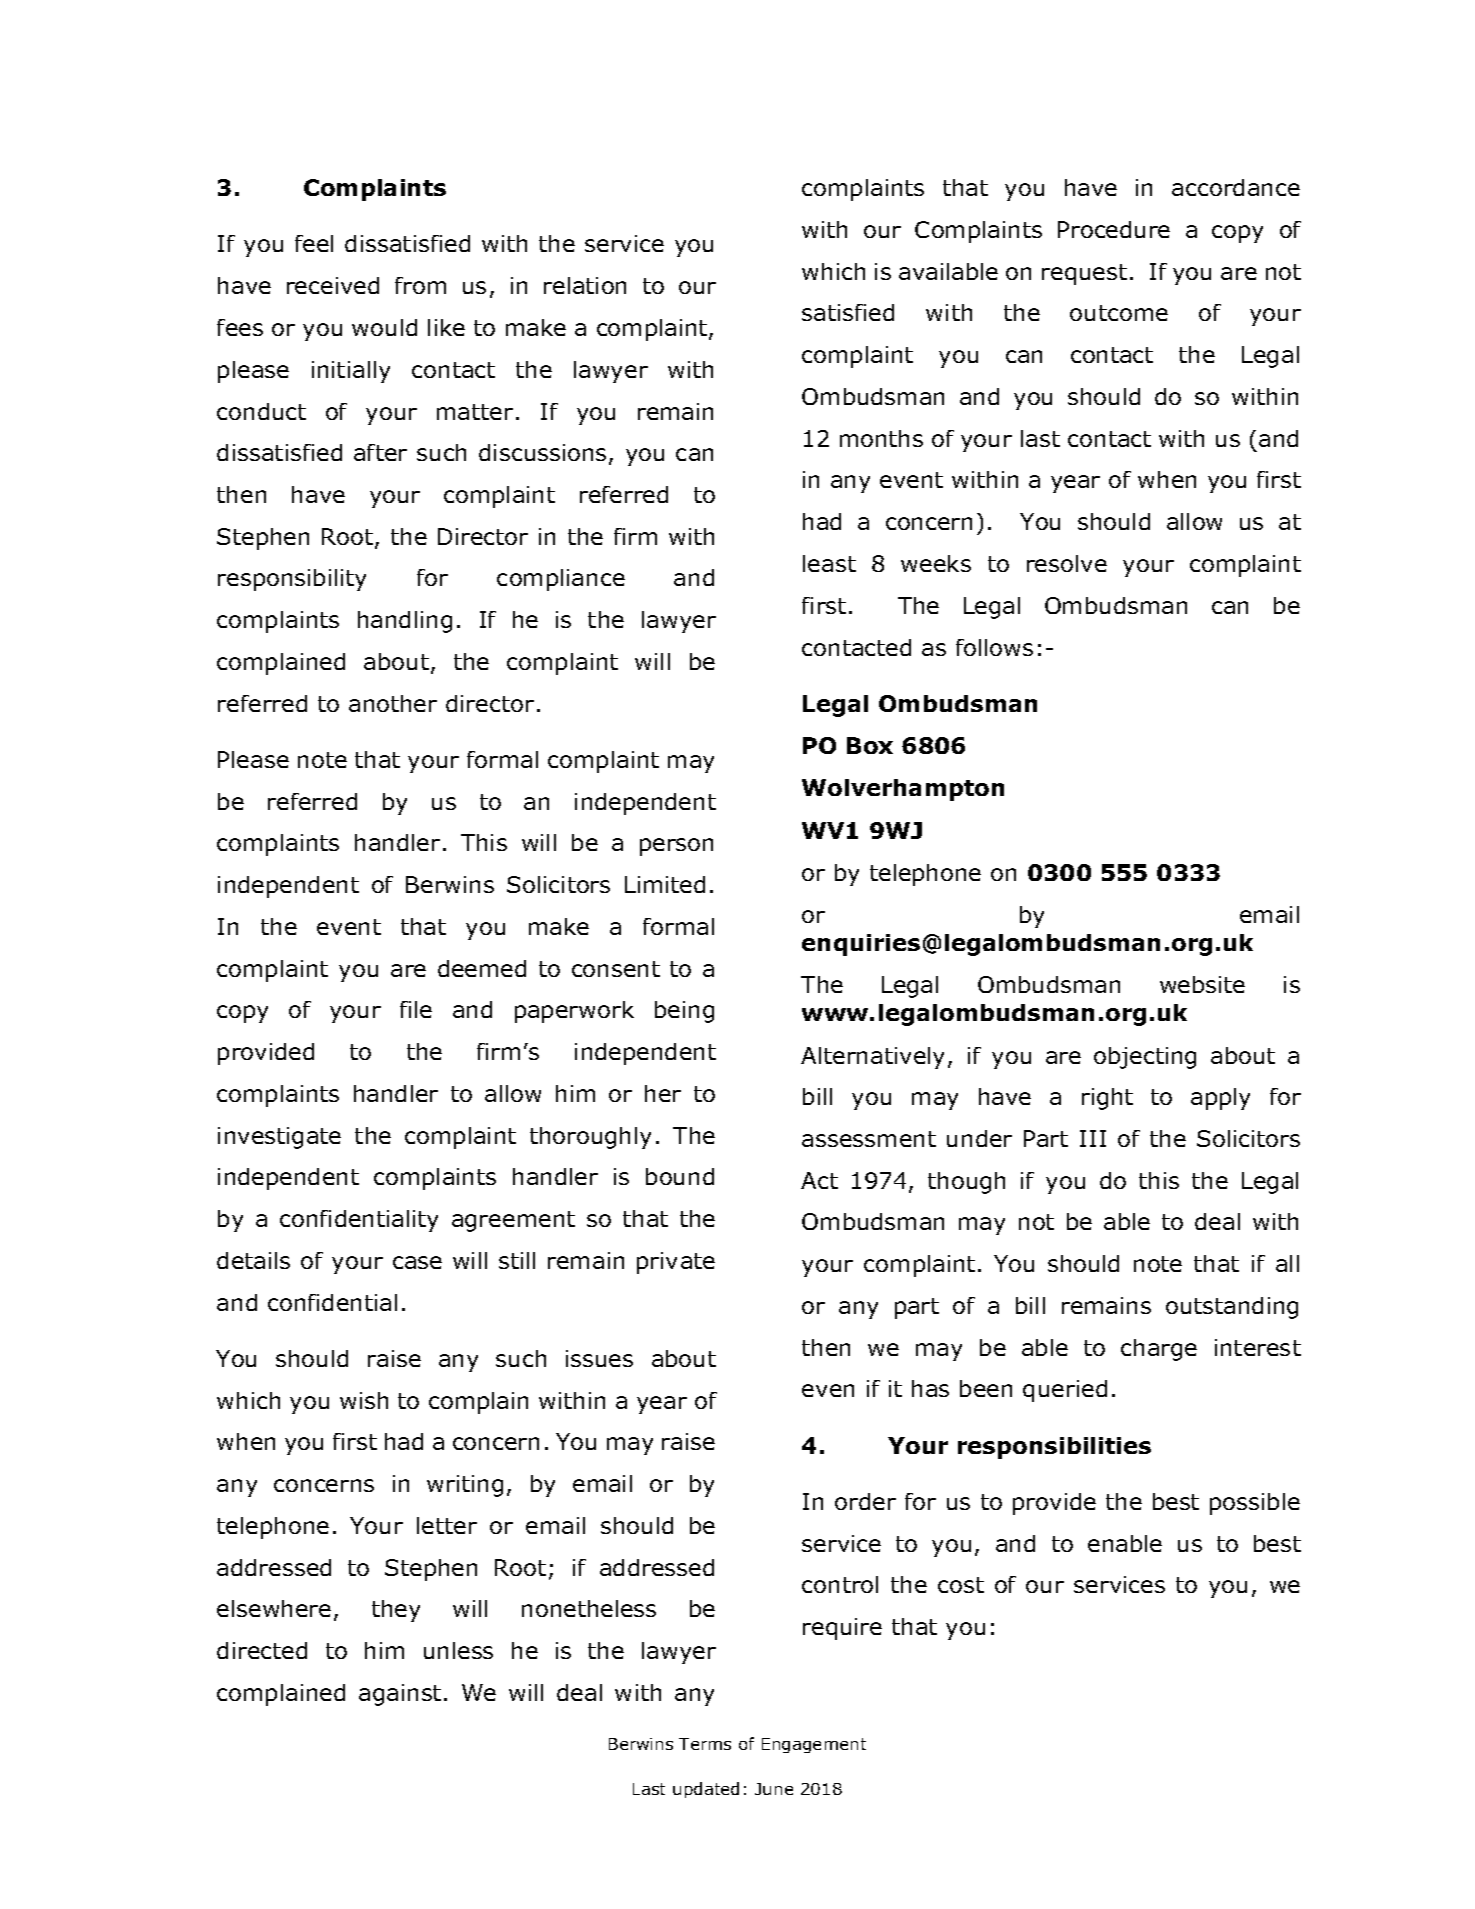  Describe the element at coordinates (585, 285) in the screenshot. I see `relation` at that location.
